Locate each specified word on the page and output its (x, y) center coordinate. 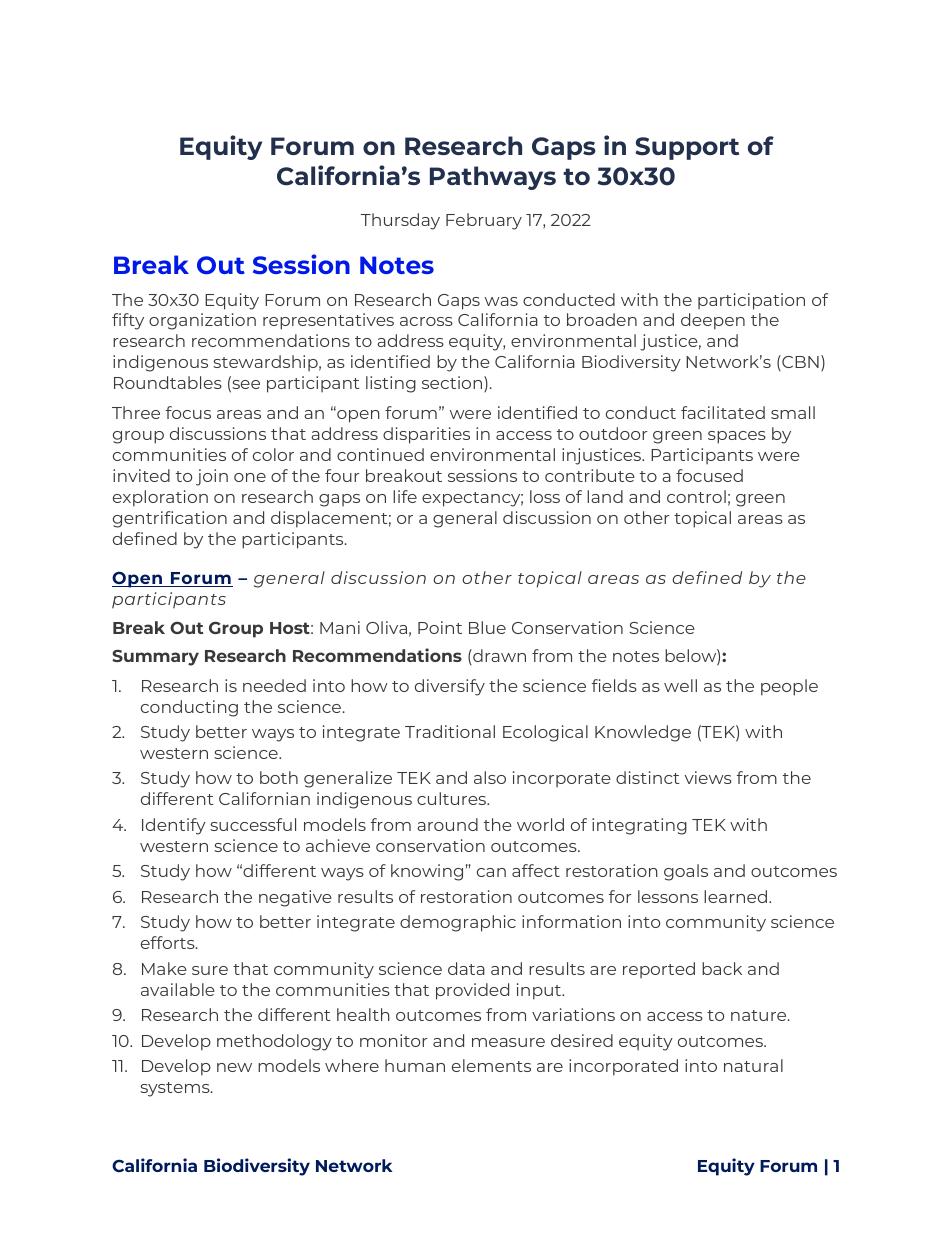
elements (491, 1065)
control (696, 496)
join (212, 477)
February (484, 221)
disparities (426, 435)
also (490, 777)
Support (687, 148)
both (279, 777)
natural (753, 1065)
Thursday (400, 221)
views (708, 777)
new (234, 1067)
